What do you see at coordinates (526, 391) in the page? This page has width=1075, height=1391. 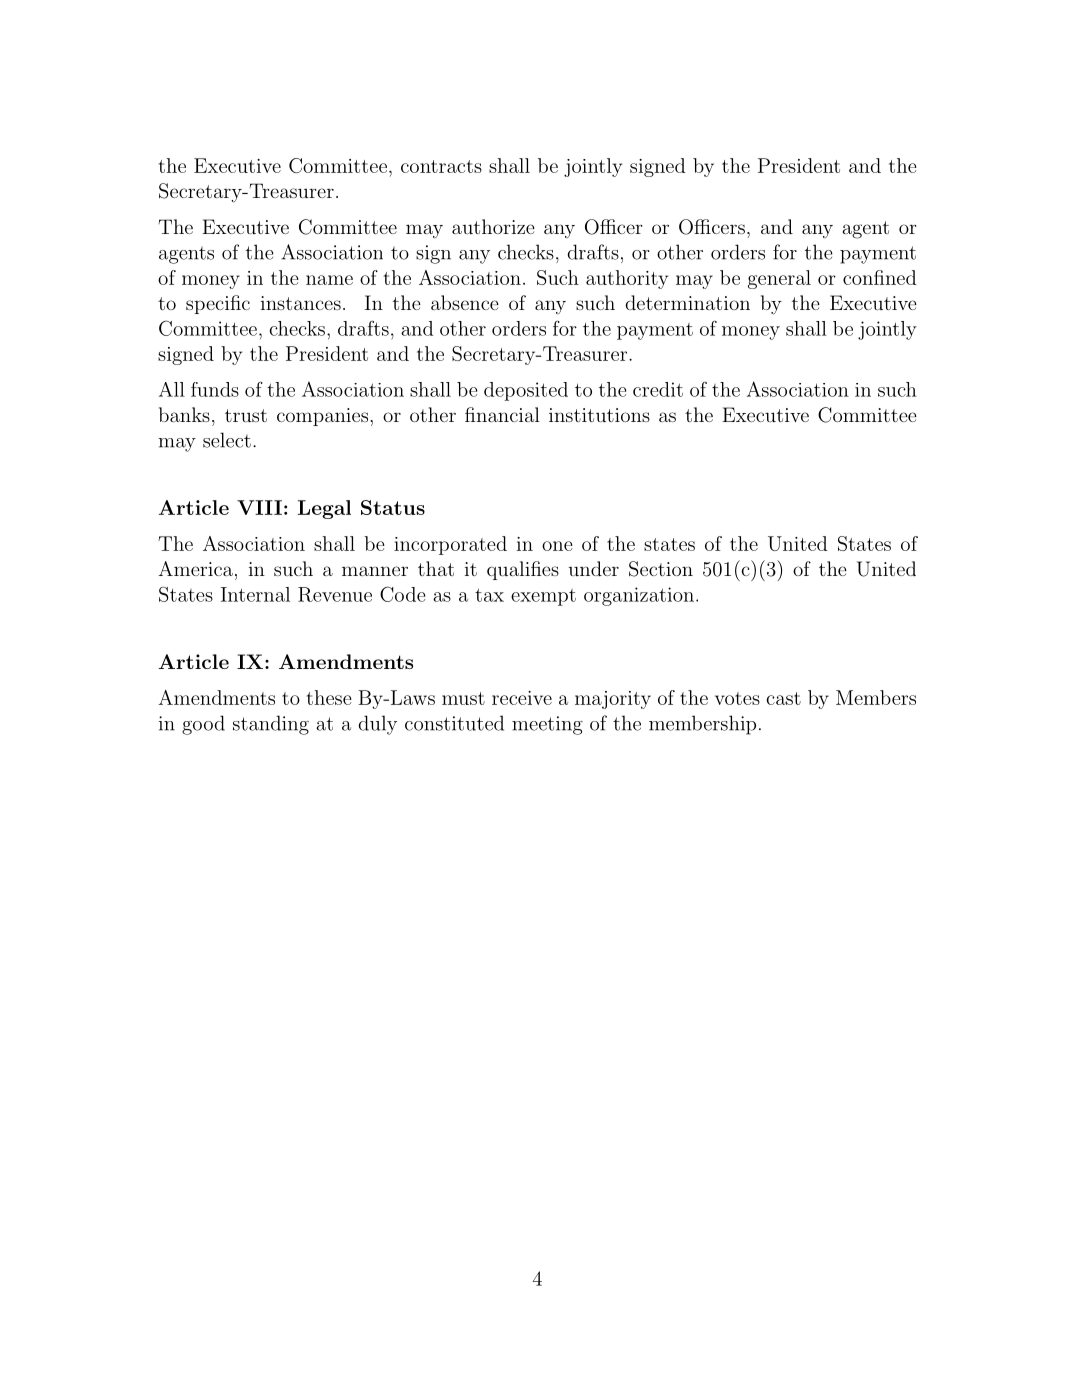 I see `deposited` at bounding box center [526, 391].
